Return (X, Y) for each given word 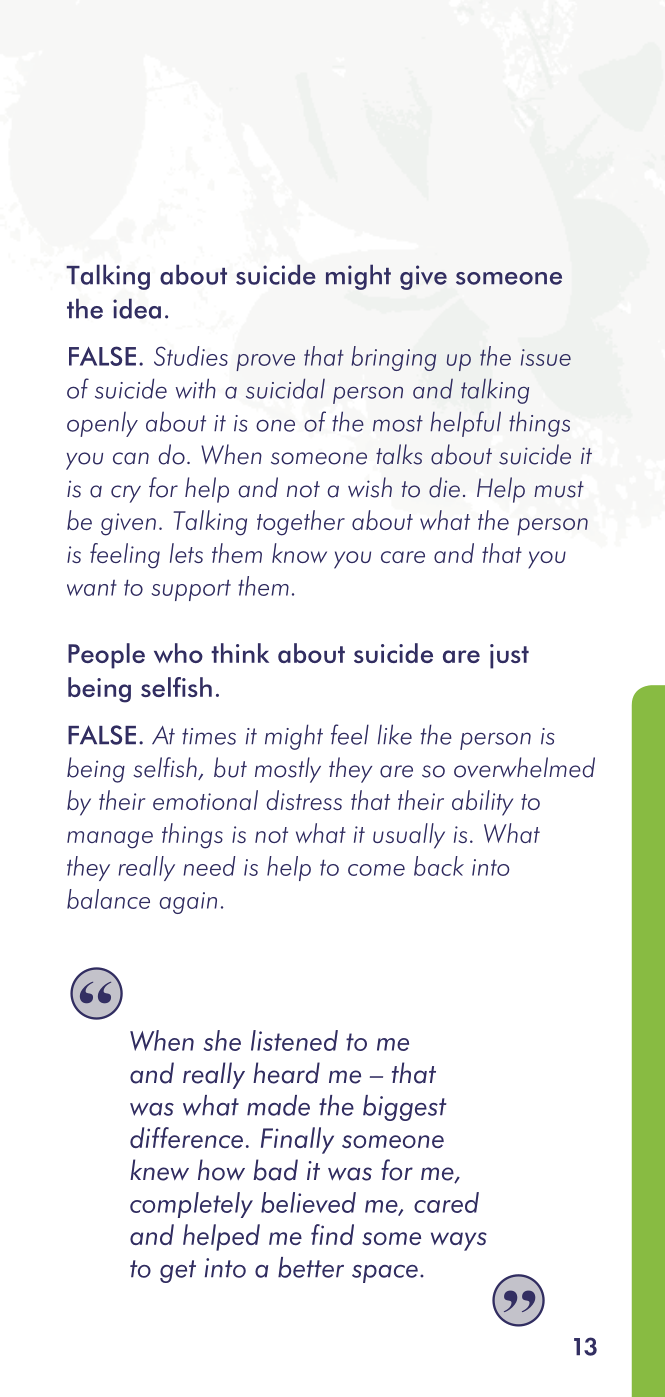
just (509, 656)
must (559, 489)
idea (137, 308)
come (376, 870)
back (439, 866)
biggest (405, 1108)
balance (108, 899)
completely (191, 1205)
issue (546, 357)
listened (294, 1040)
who (178, 653)
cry (126, 494)
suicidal (285, 388)
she (222, 1040)
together (301, 523)
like (395, 734)
